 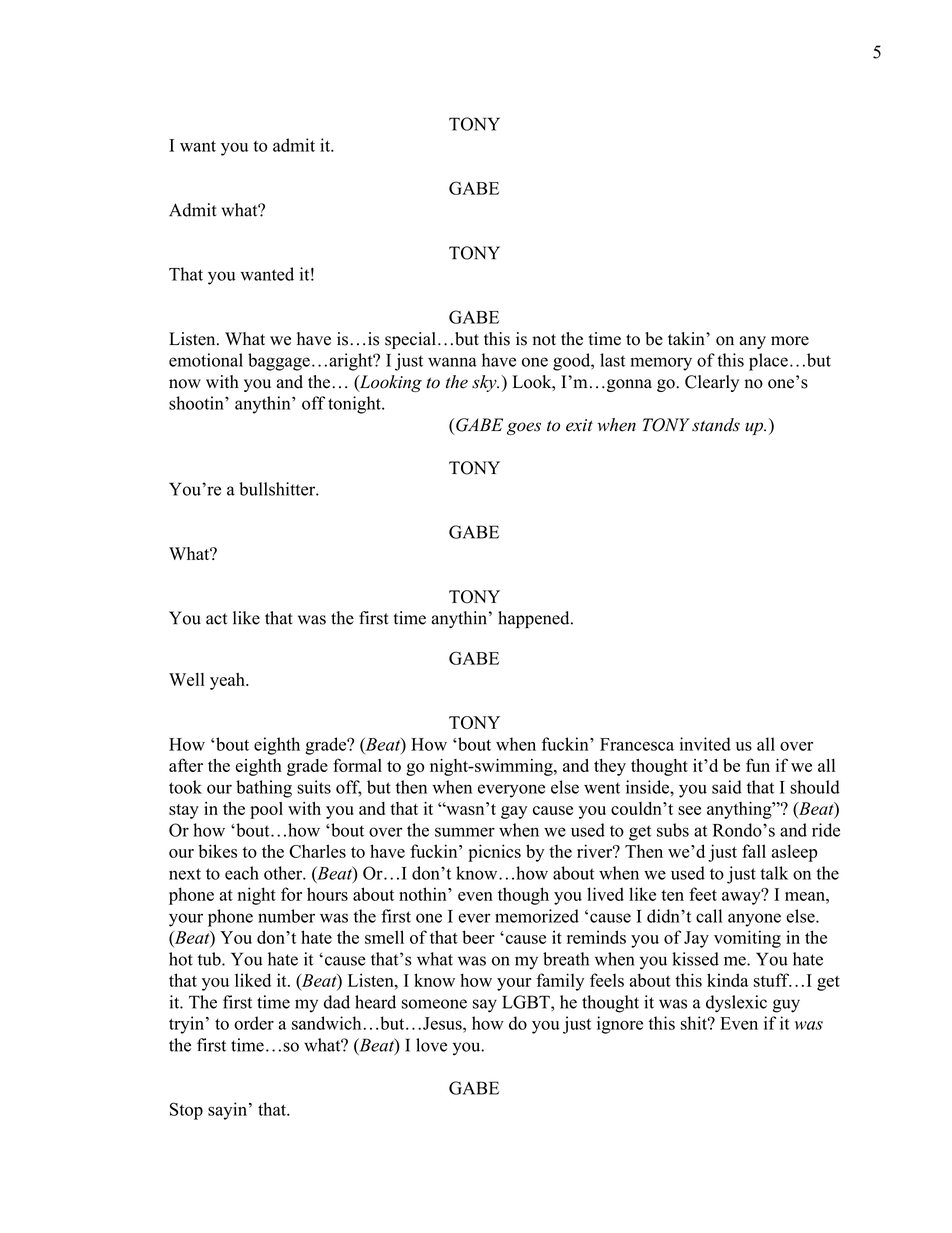 I want to click on sky, so click(x=485, y=383).
